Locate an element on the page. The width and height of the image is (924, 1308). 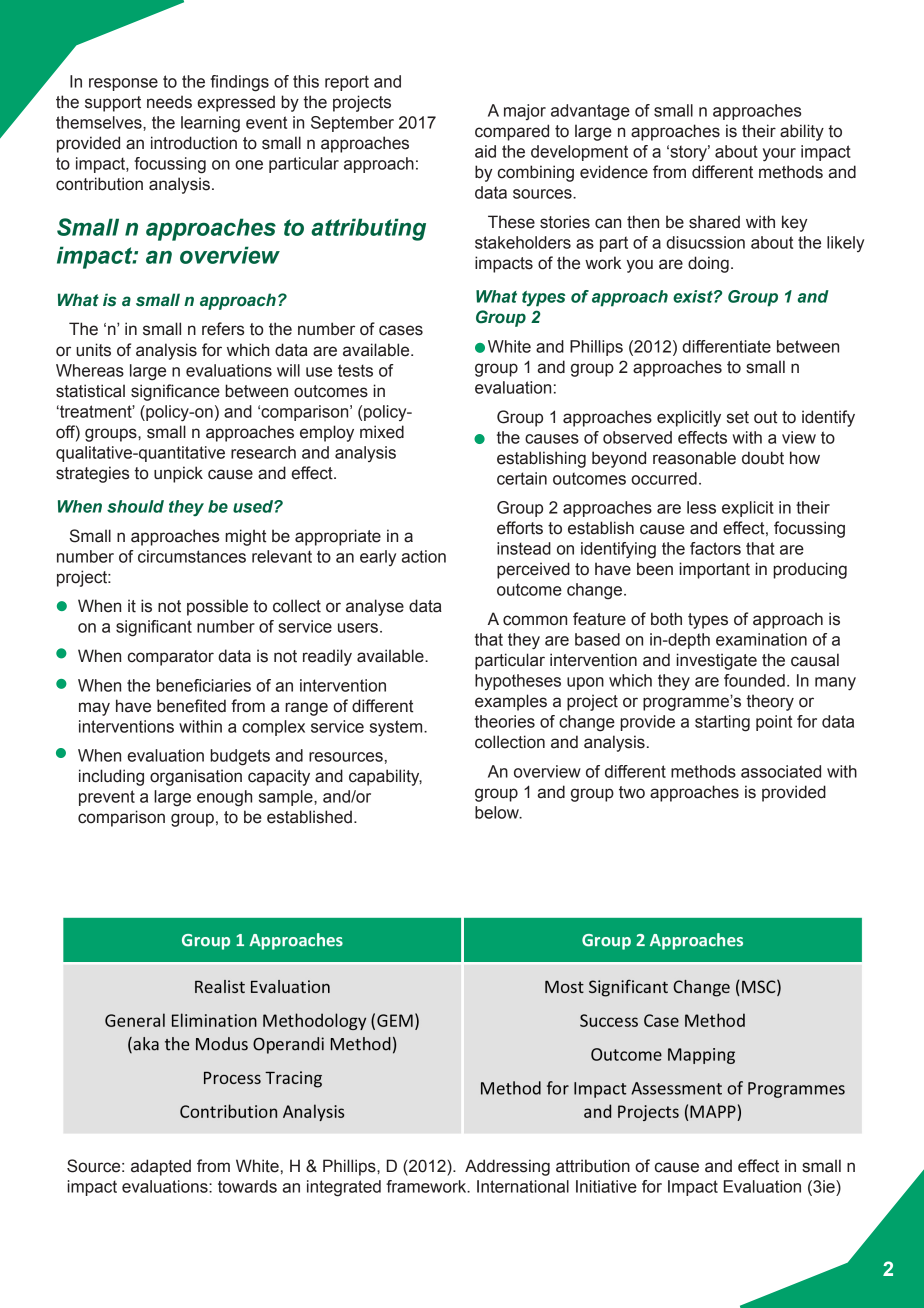
associated is located at coordinates (781, 771).
